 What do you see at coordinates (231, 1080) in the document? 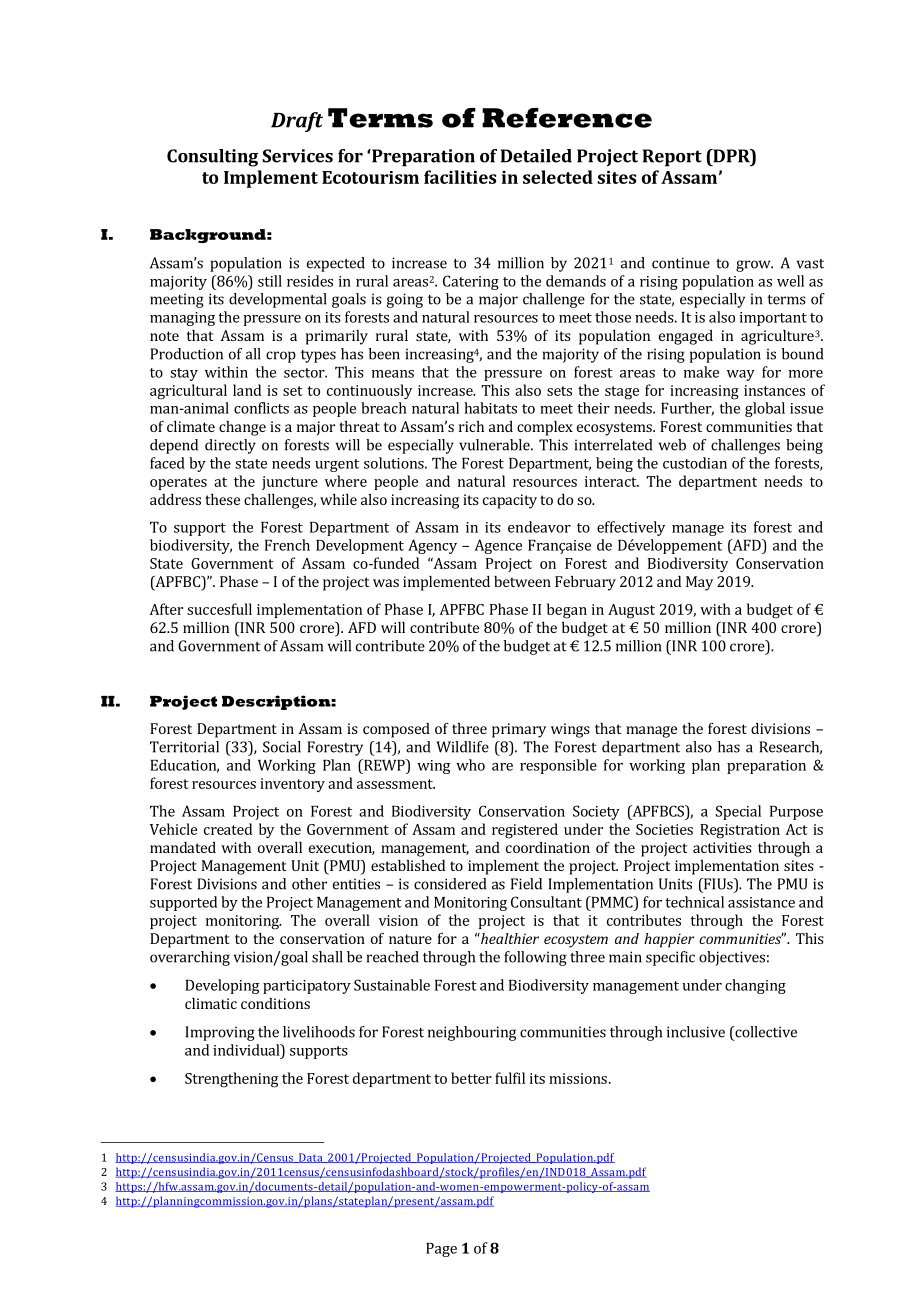
I see `Strengthening` at bounding box center [231, 1080].
